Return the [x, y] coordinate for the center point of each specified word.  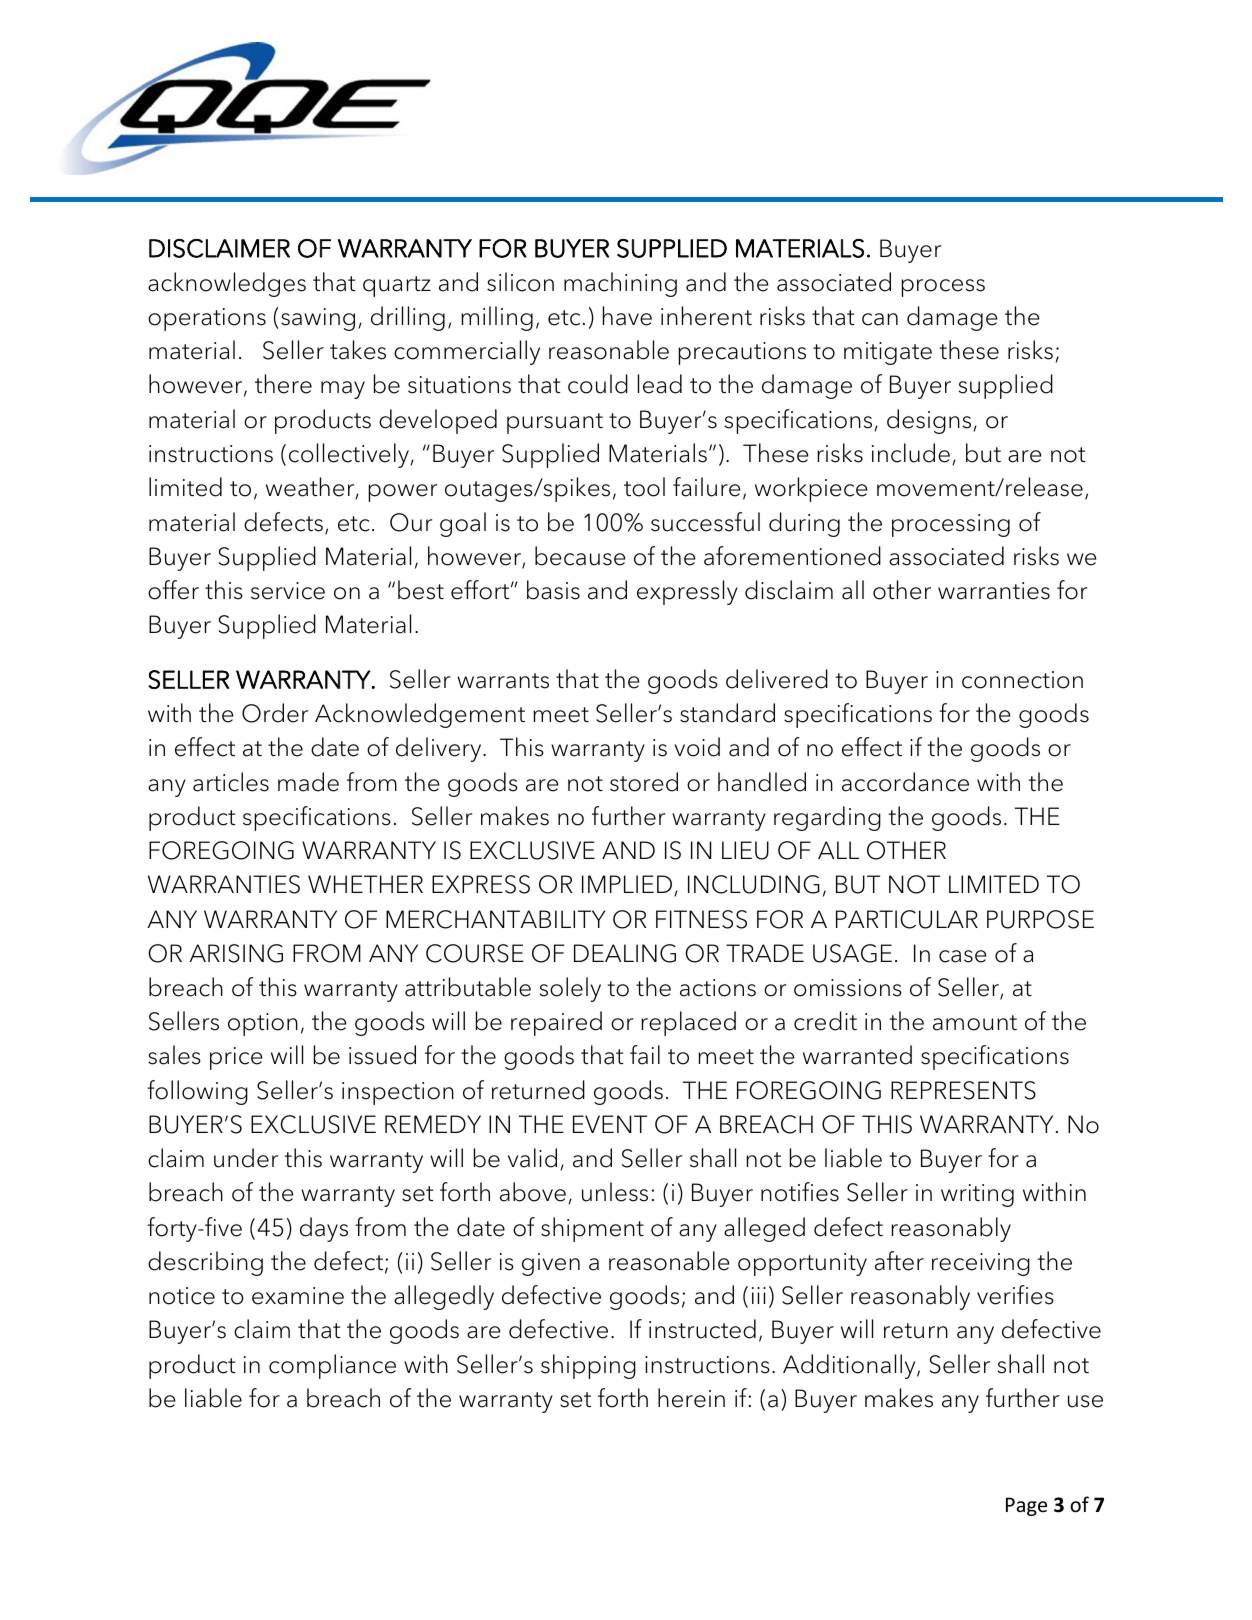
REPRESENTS [963, 1090]
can [880, 319]
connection [1022, 680]
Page [1026, 1506]
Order [275, 713]
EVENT [610, 1124]
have [627, 316]
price [236, 1058]
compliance [332, 1366]
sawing [318, 319]
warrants [503, 681]
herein [691, 1398]
